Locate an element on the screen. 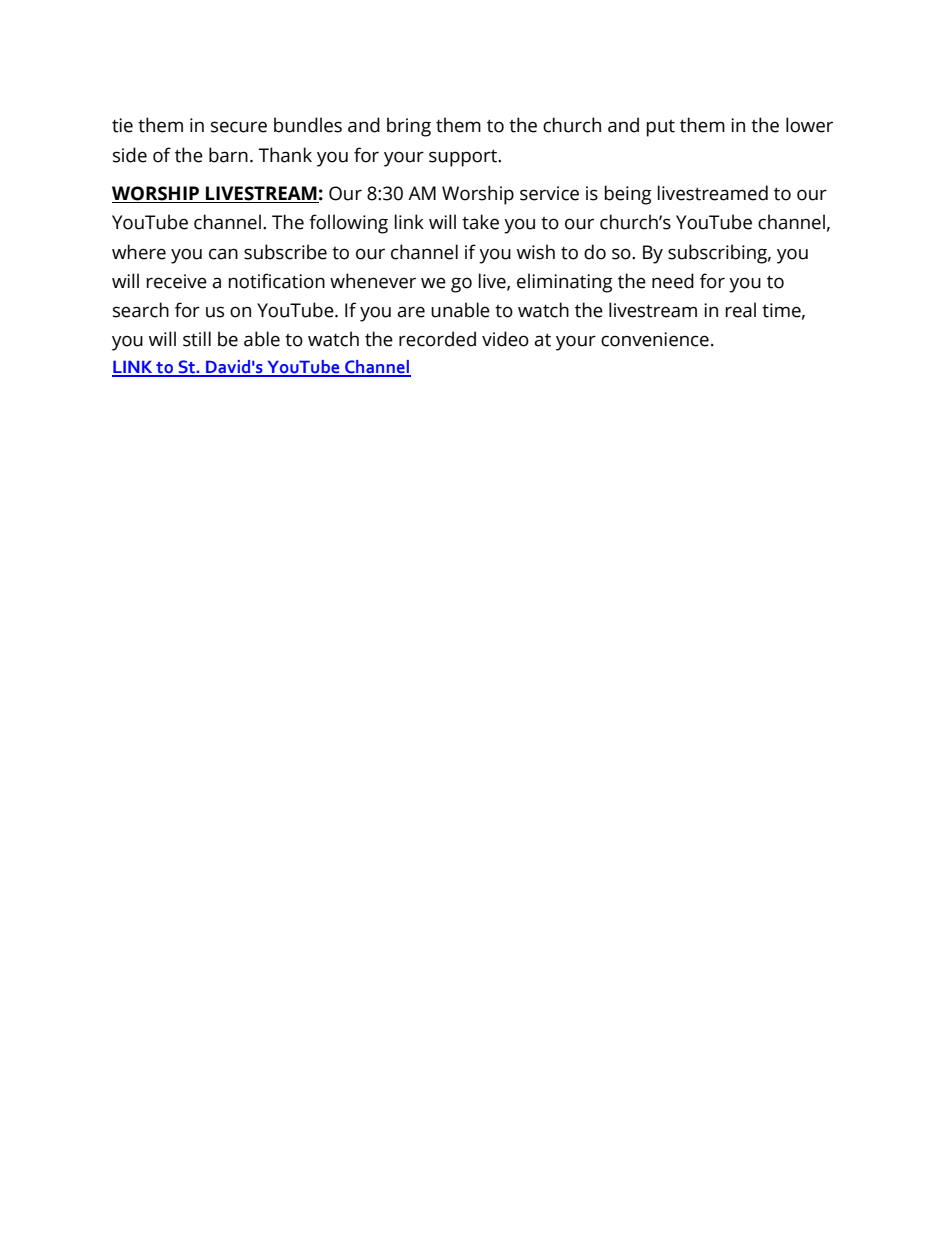 The height and width of the screenshot is (1233, 952). take is located at coordinates (480, 222).
